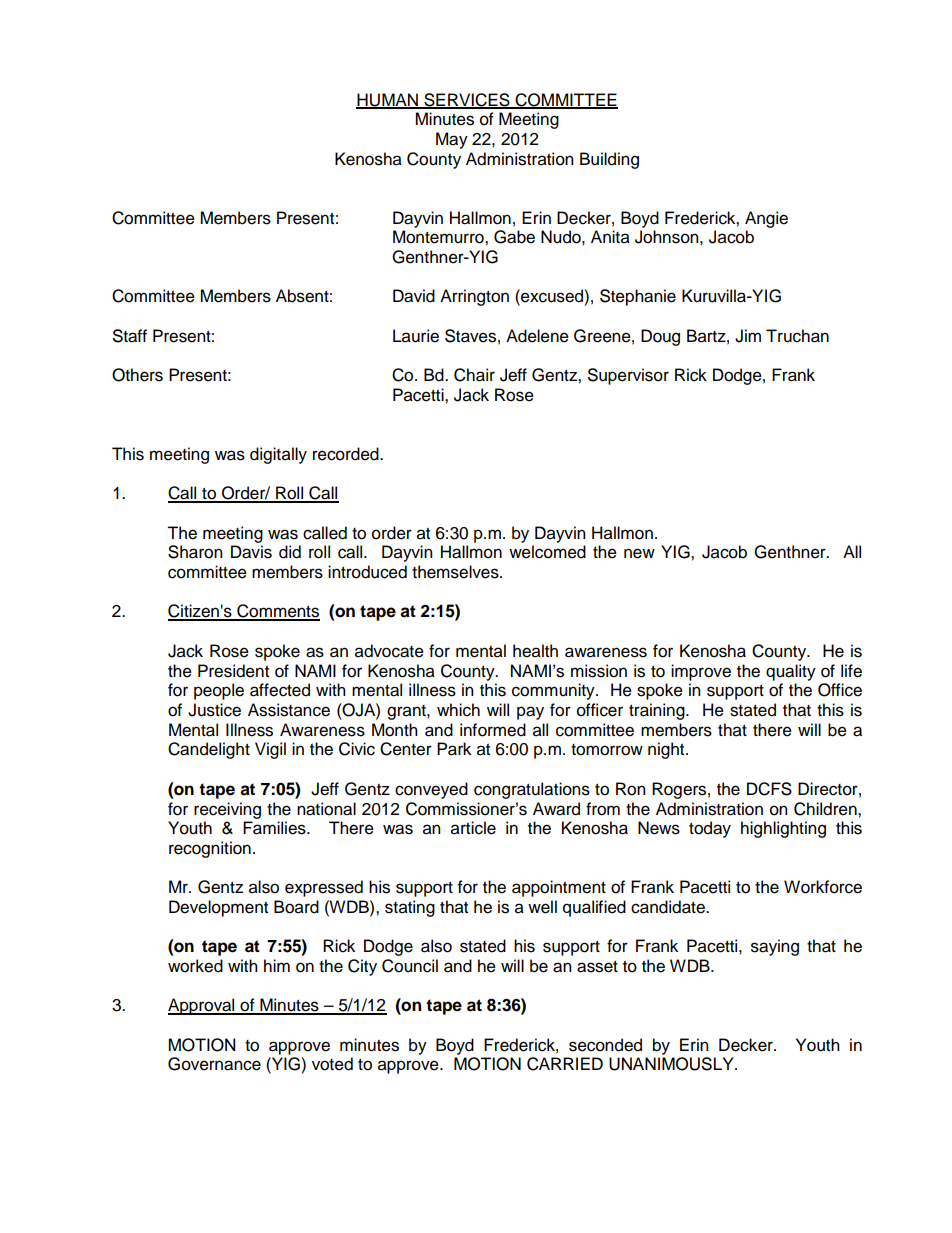 The image size is (952, 1233). Describe the element at coordinates (783, 829) in the screenshot. I see `highlighting` at that location.
